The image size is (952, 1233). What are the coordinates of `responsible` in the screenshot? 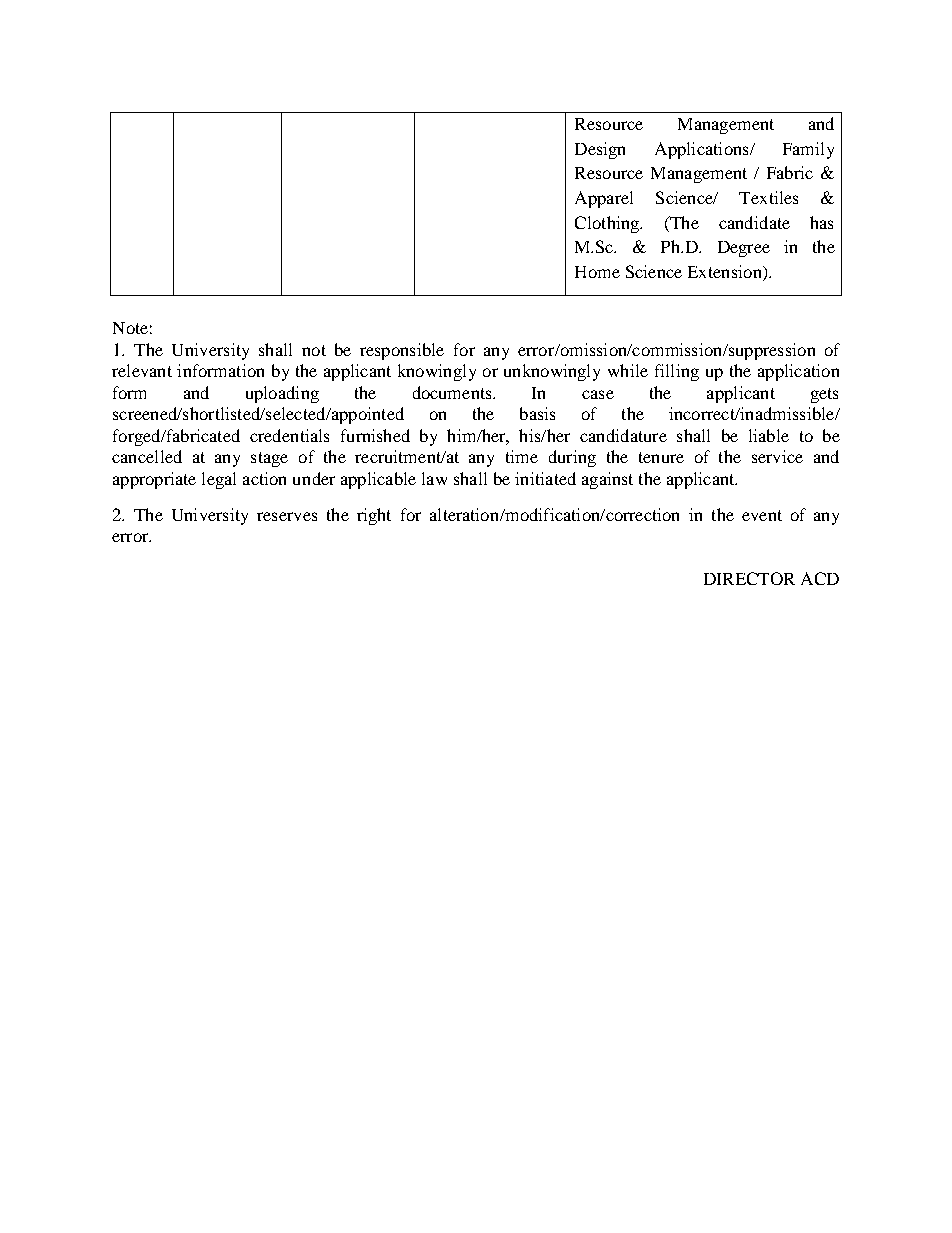 It's located at (402, 351).
